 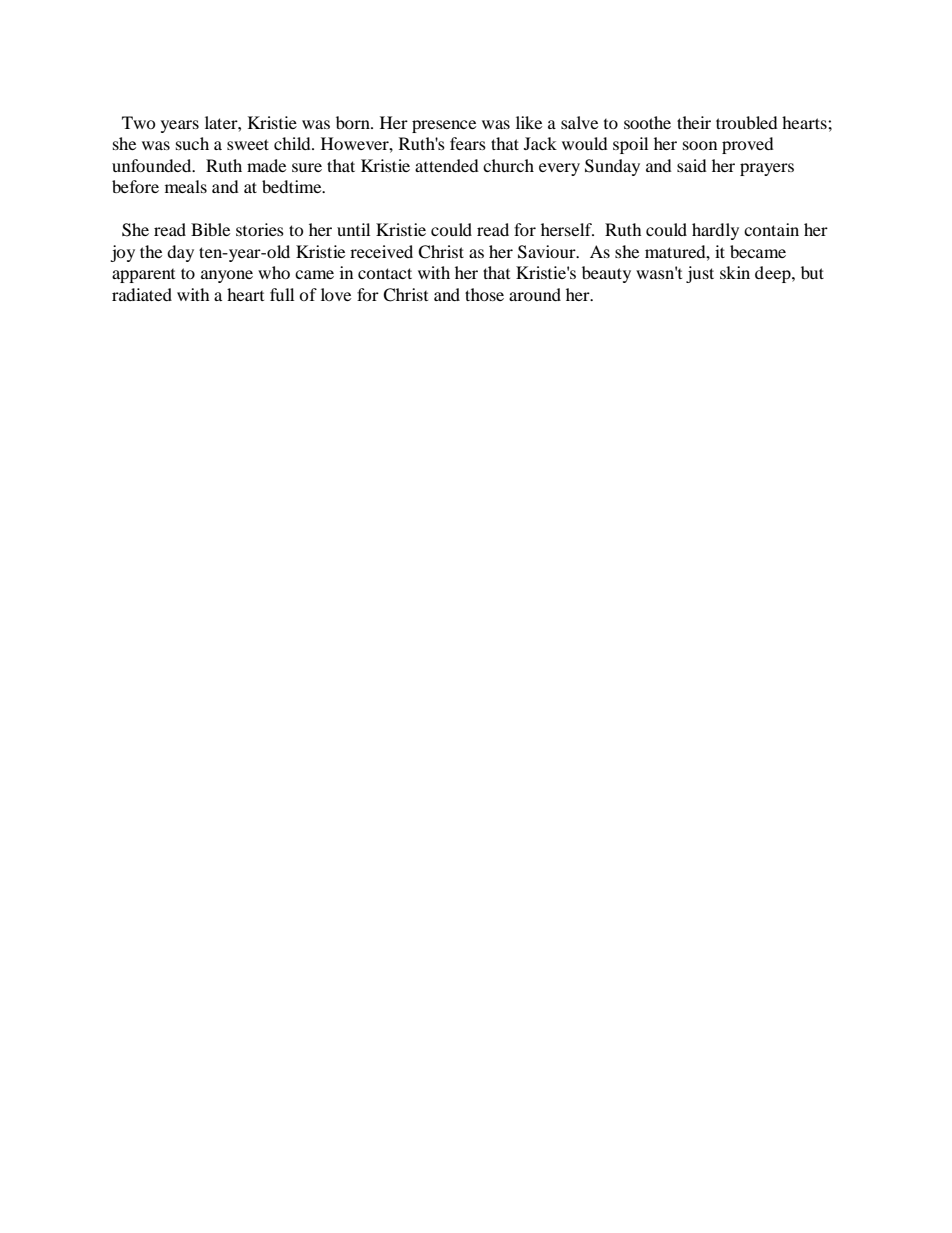 I want to click on prayers, so click(x=767, y=169).
